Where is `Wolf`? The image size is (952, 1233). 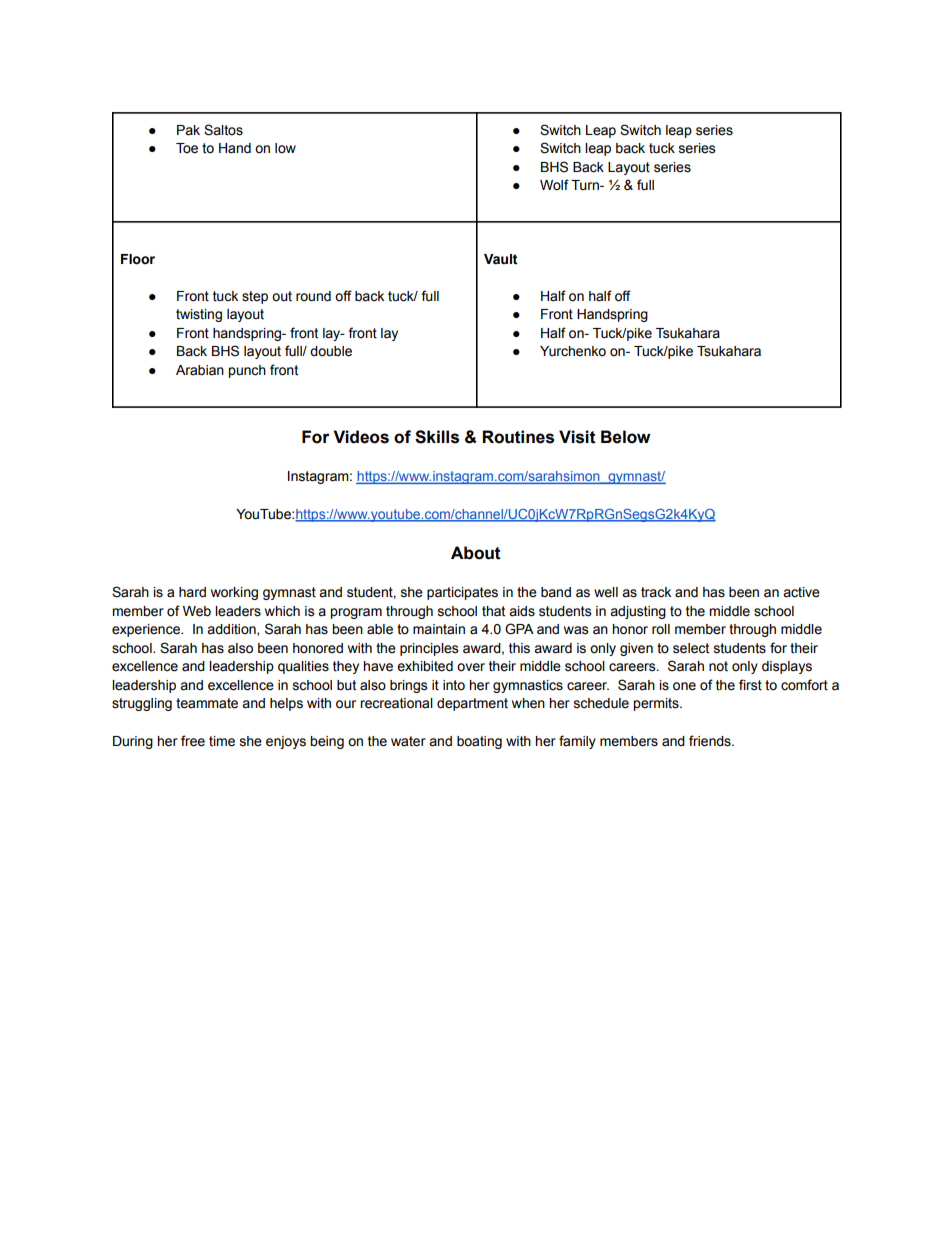 Wolf is located at coordinates (554, 185).
